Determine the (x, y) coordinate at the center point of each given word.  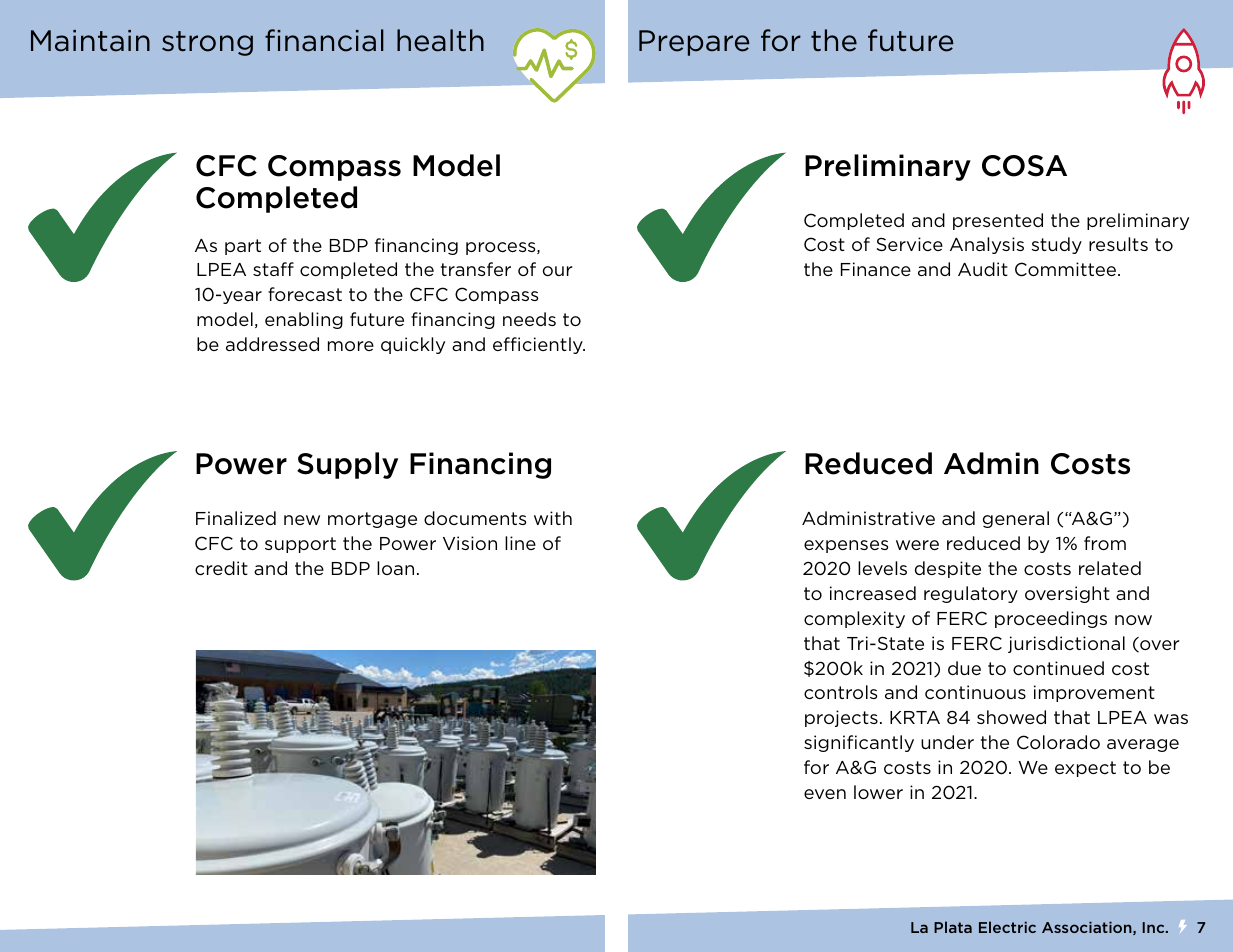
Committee (1067, 269)
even (825, 794)
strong (207, 43)
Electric (1007, 927)
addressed (272, 344)
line (520, 543)
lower (878, 792)
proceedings (1051, 619)
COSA (1024, 166)
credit (221, 568)
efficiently (539, 345)
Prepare (694, 43)
